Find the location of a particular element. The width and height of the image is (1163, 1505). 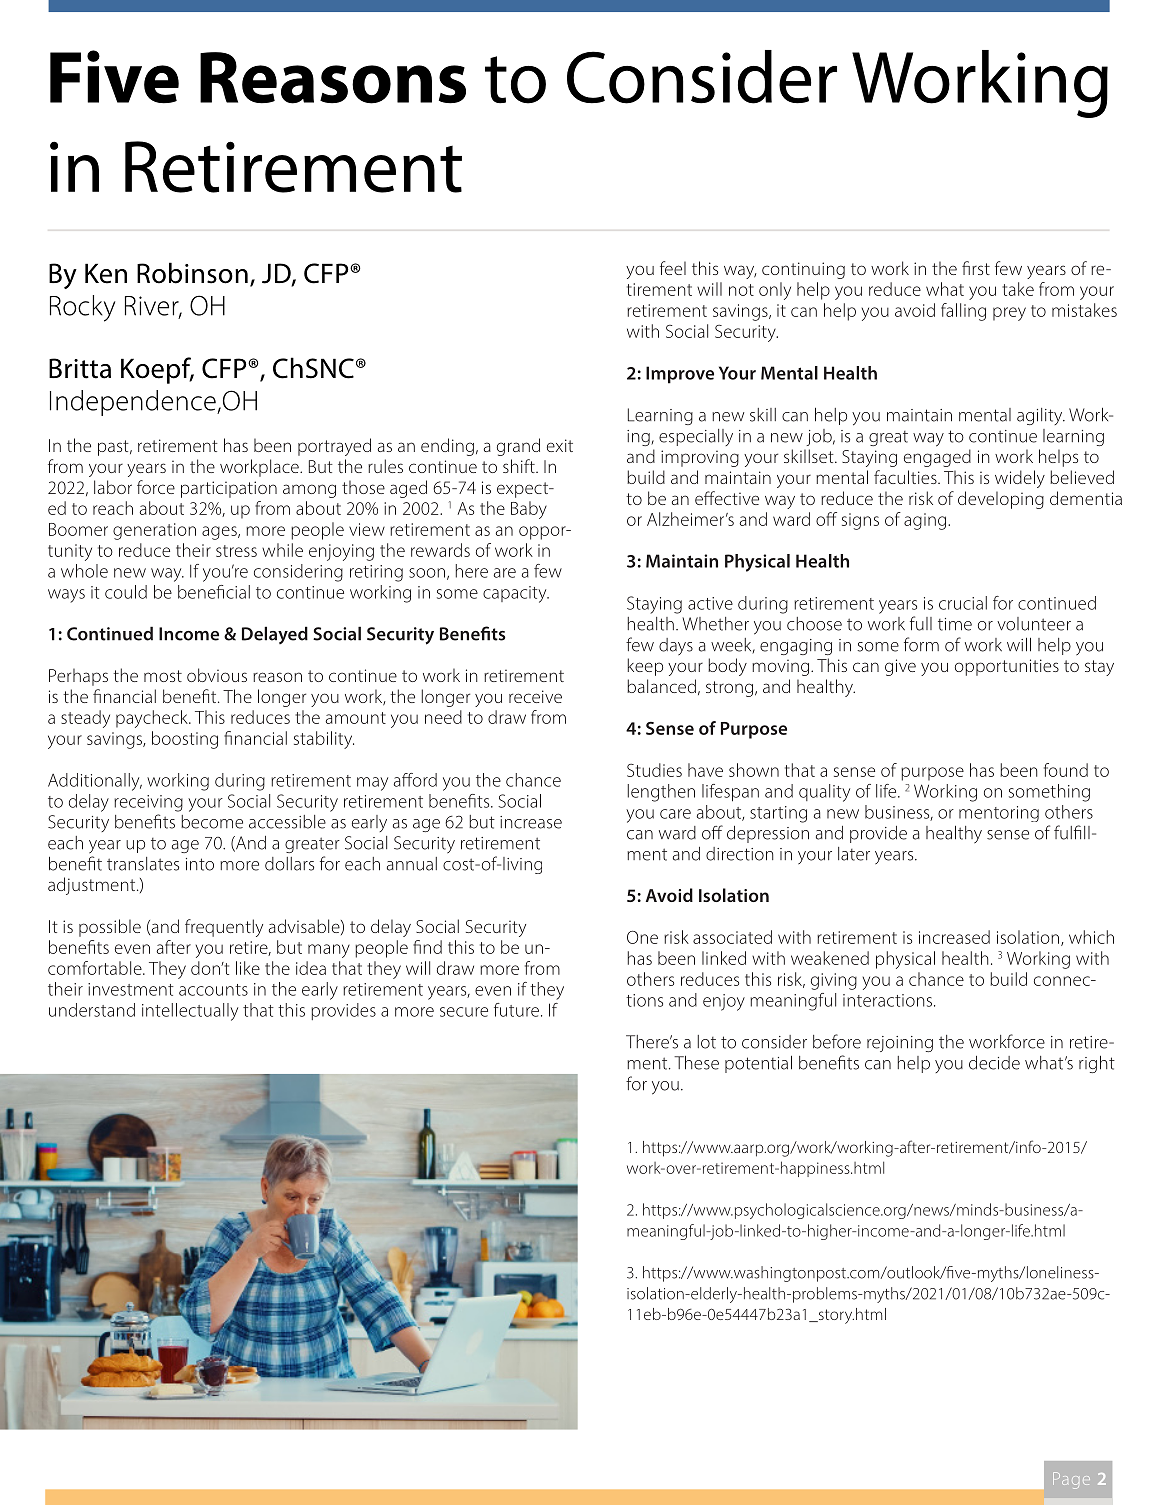

Studies is located at coordinates (654, 770).
